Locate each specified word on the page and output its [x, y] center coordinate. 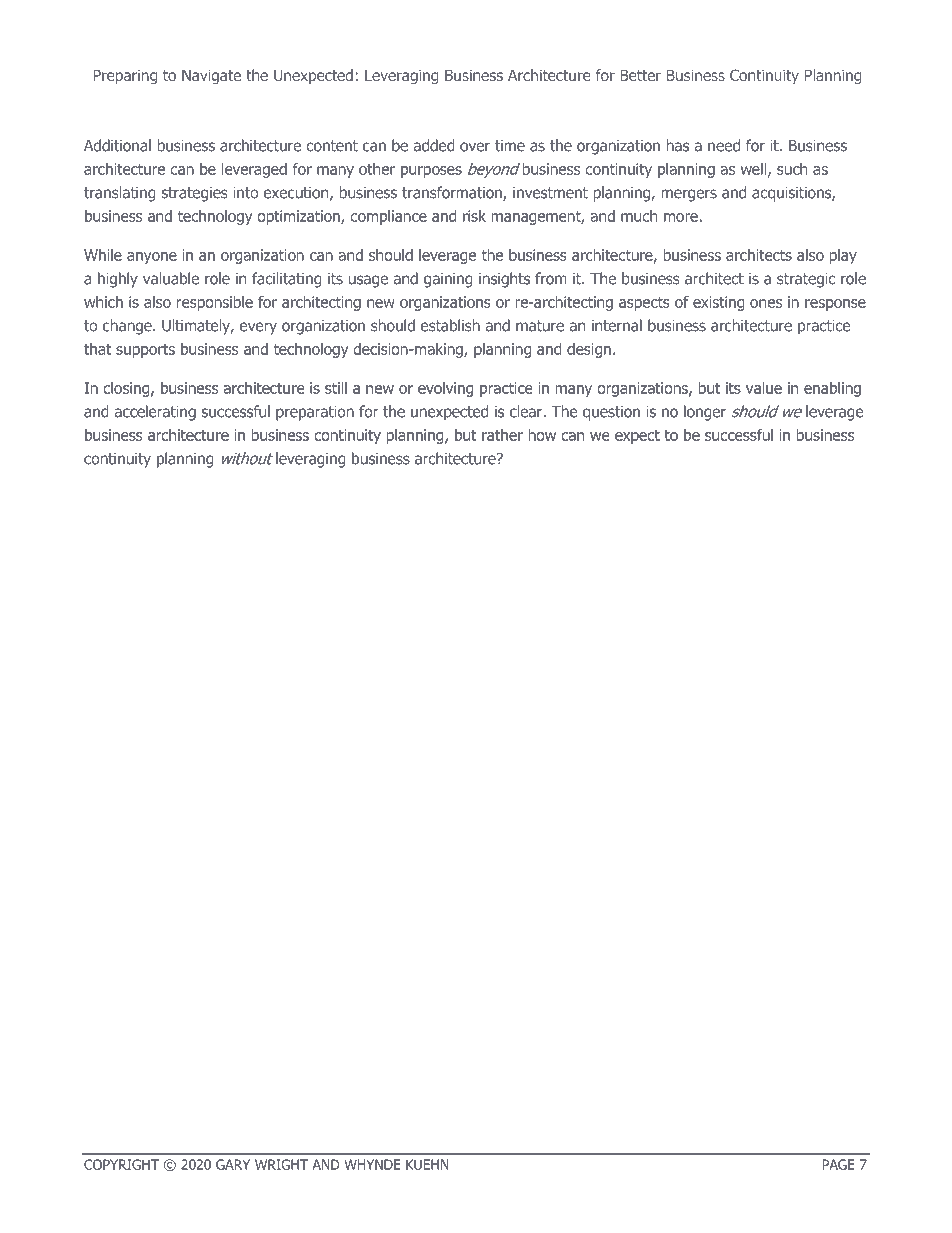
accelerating [155, 413]
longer [705, 413]
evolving [445, 389]
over [475, 147]
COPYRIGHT [121, 1164]
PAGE [839, 1164]
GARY [233, 1164]
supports [145, 351]
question [611, 413]
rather [502, 435]
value [764, 388]
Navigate [211, 76]
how [542, 435]
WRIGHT [281, 1164]
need [724, 145]
